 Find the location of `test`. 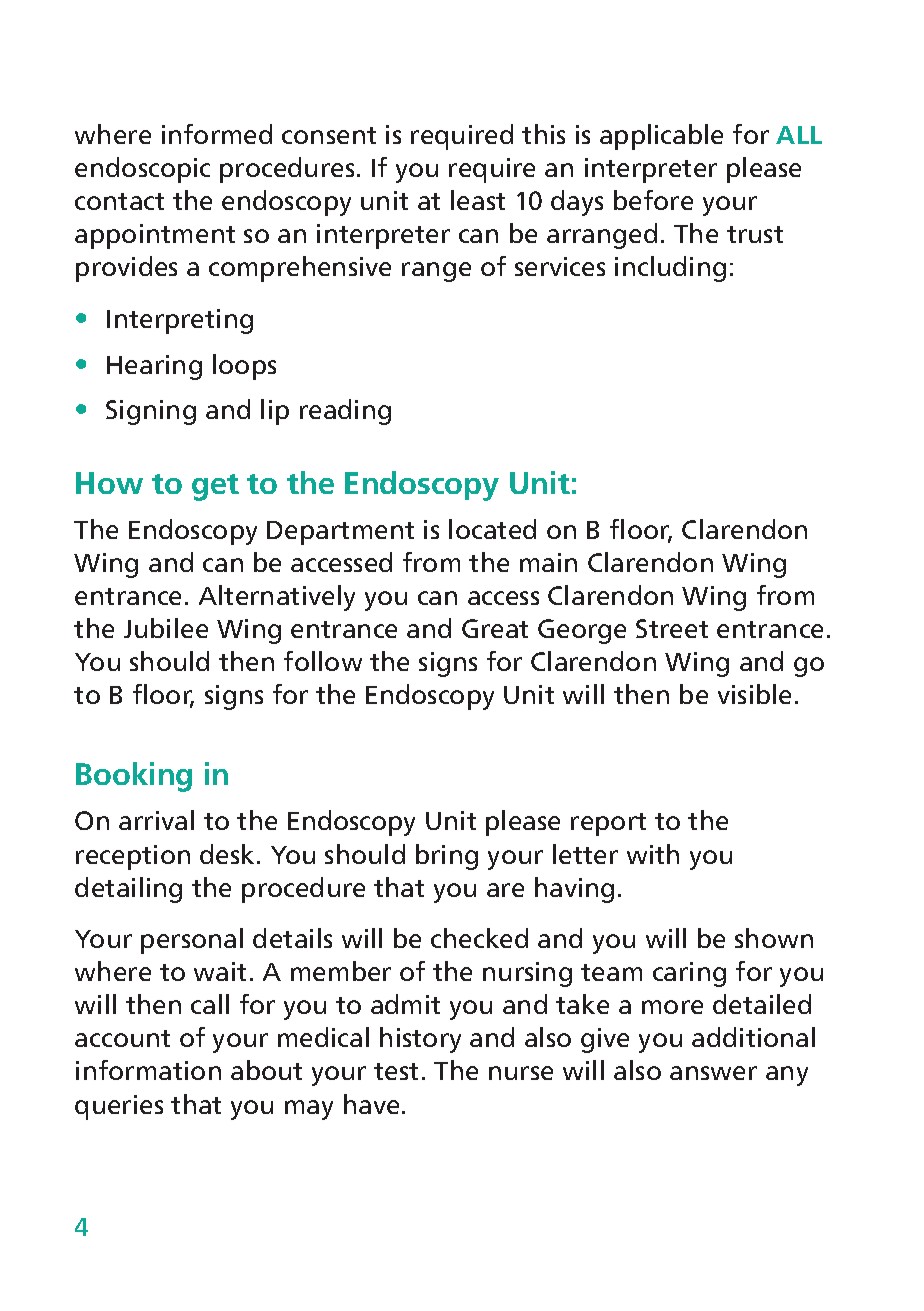

test is located at coordinates (396, 1071).
